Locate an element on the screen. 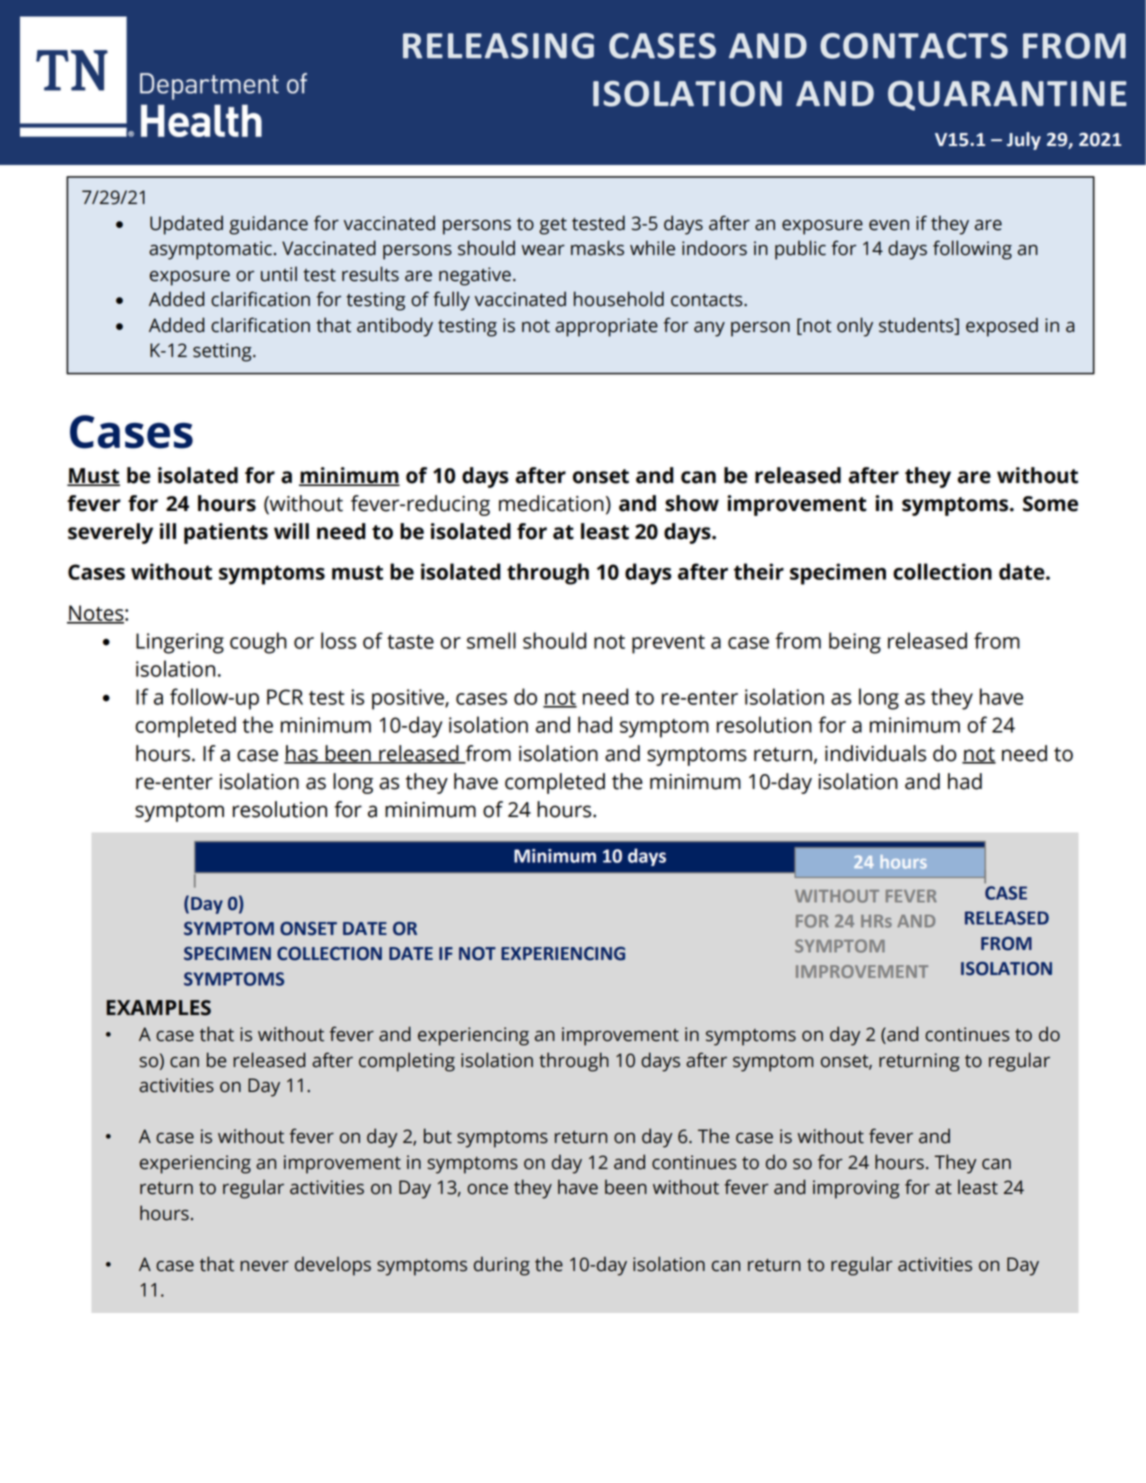  guidance is located at coordinates (268, 225).
